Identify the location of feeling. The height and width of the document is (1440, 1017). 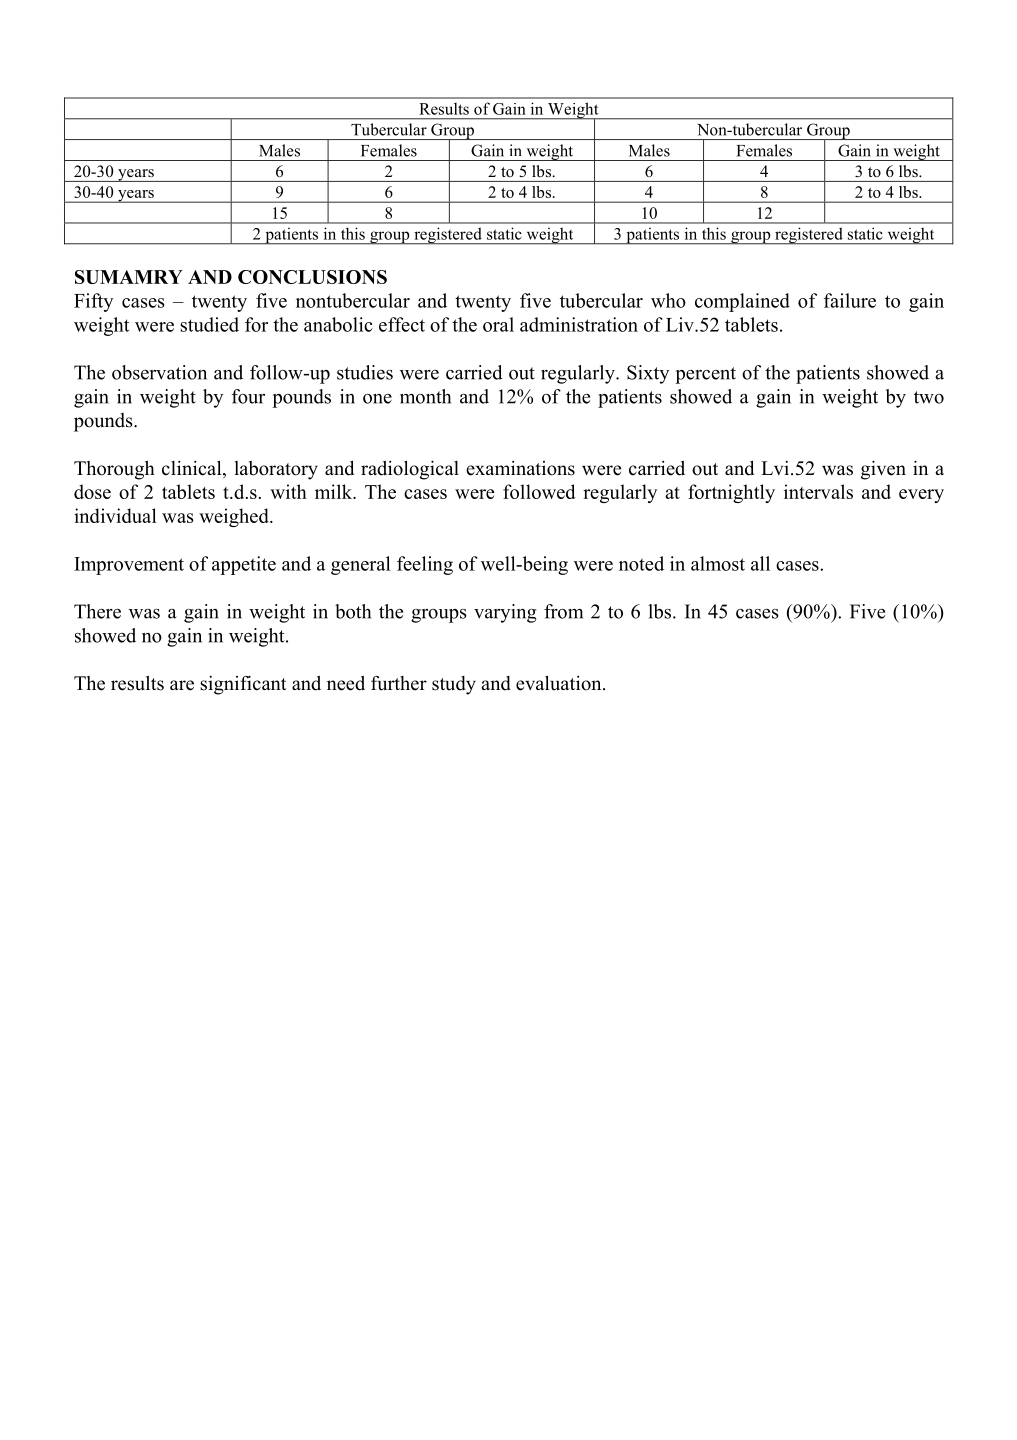
(425, 565).
